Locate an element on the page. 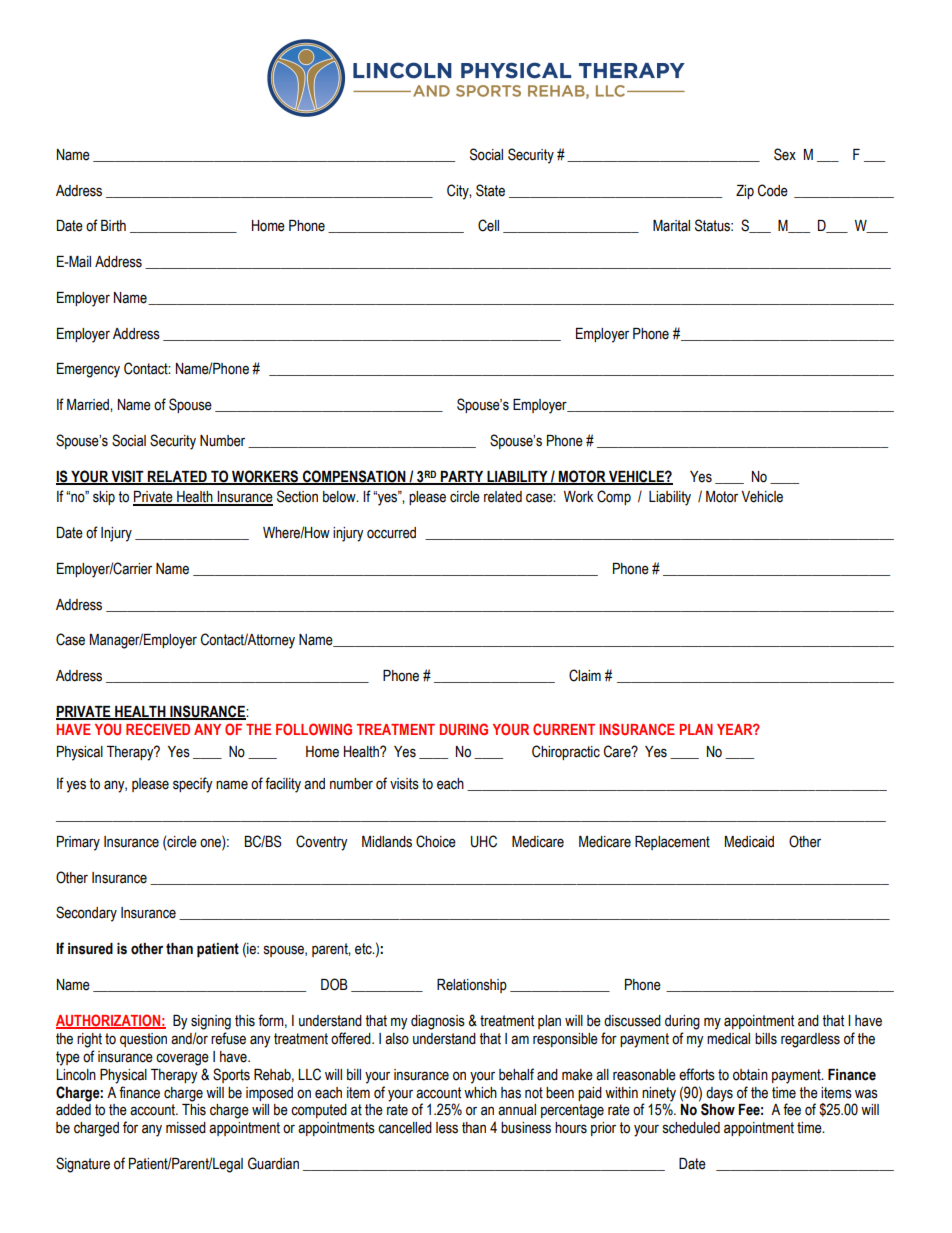 This image has height=1233, width=952. Medicaid is located at coordinates (749, 842).
